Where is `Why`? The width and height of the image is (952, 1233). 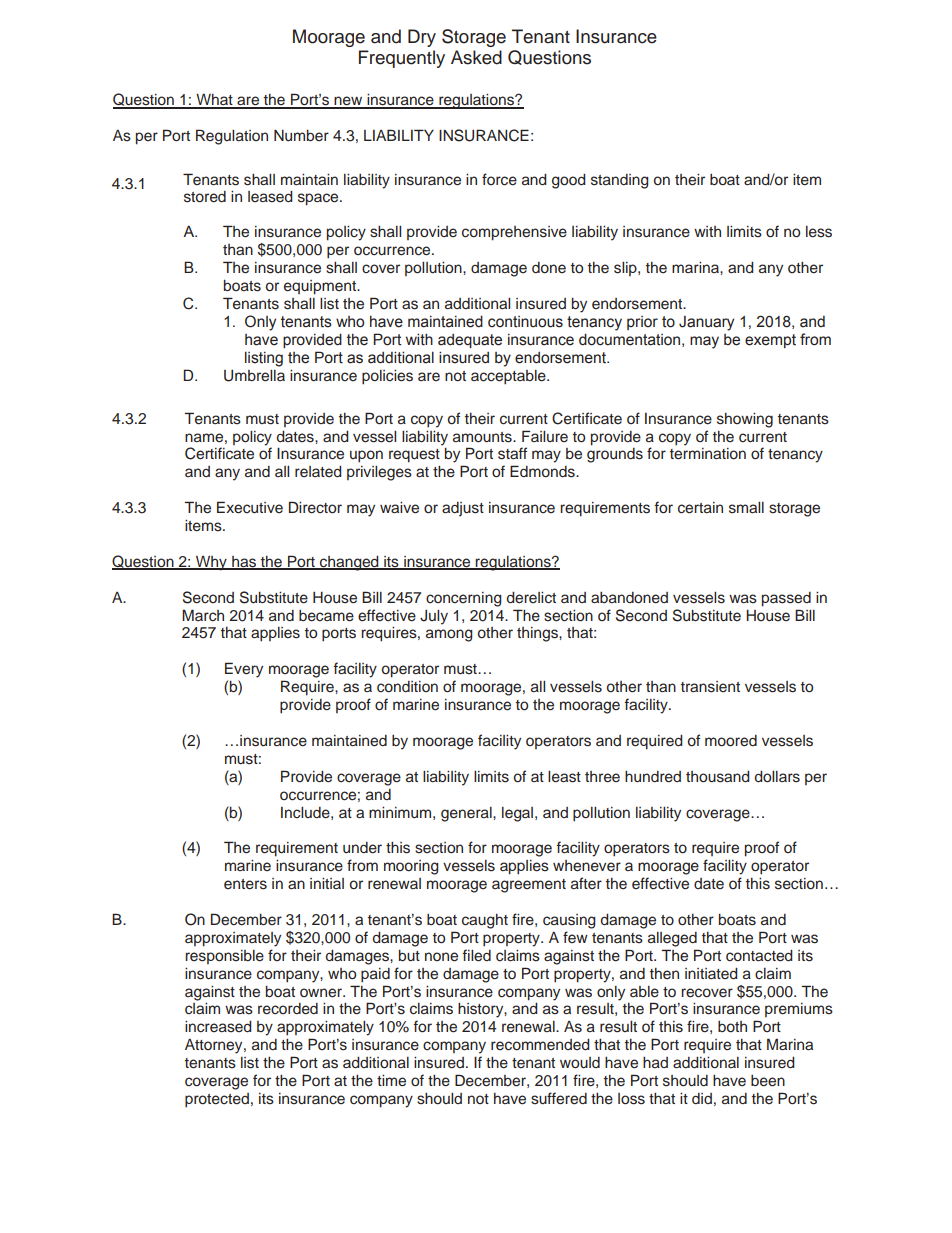
Why is located at coordinates (211, 563).
